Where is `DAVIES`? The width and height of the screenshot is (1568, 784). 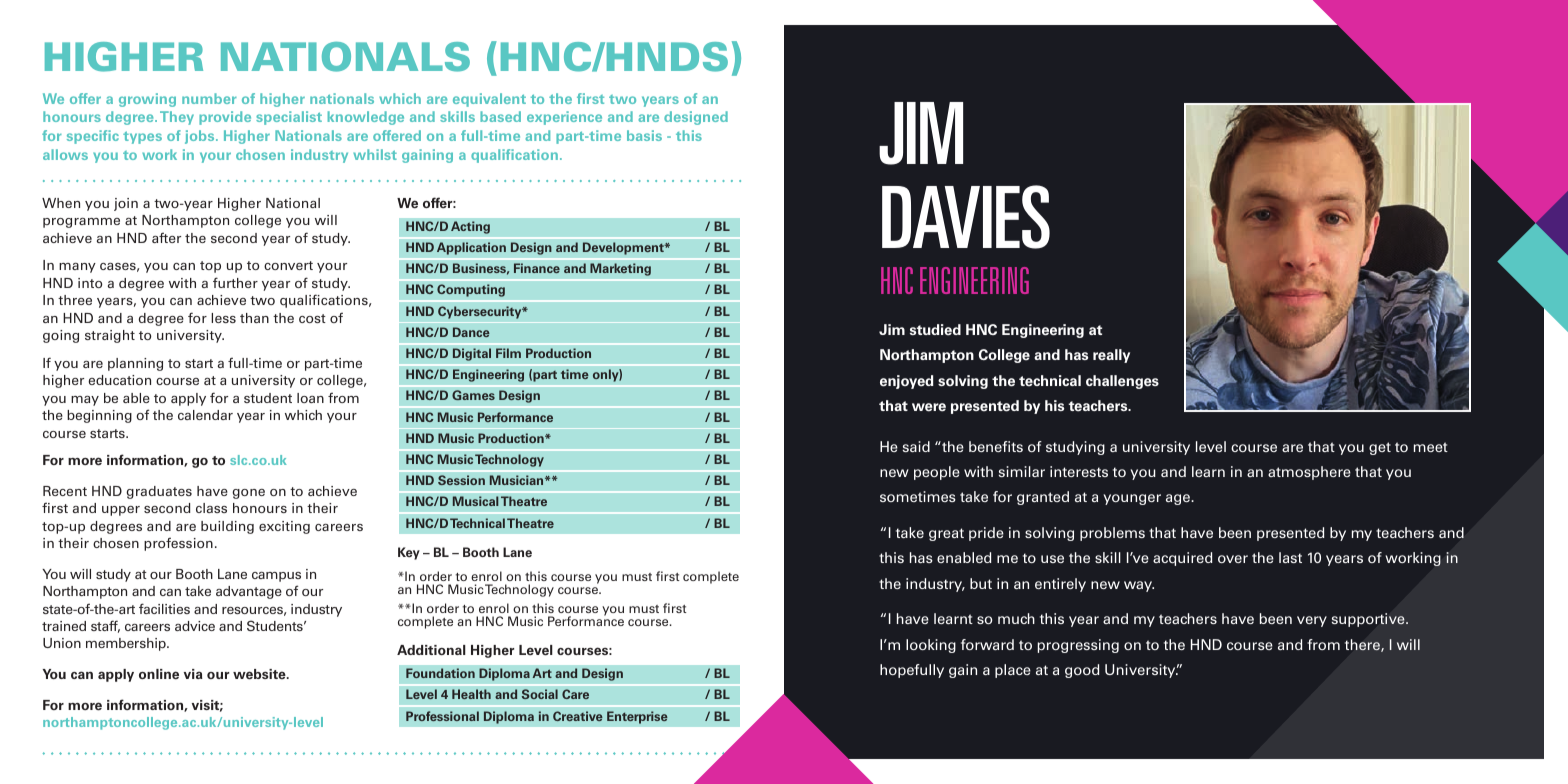 DAVIES is located at coordinates (966, 217).
